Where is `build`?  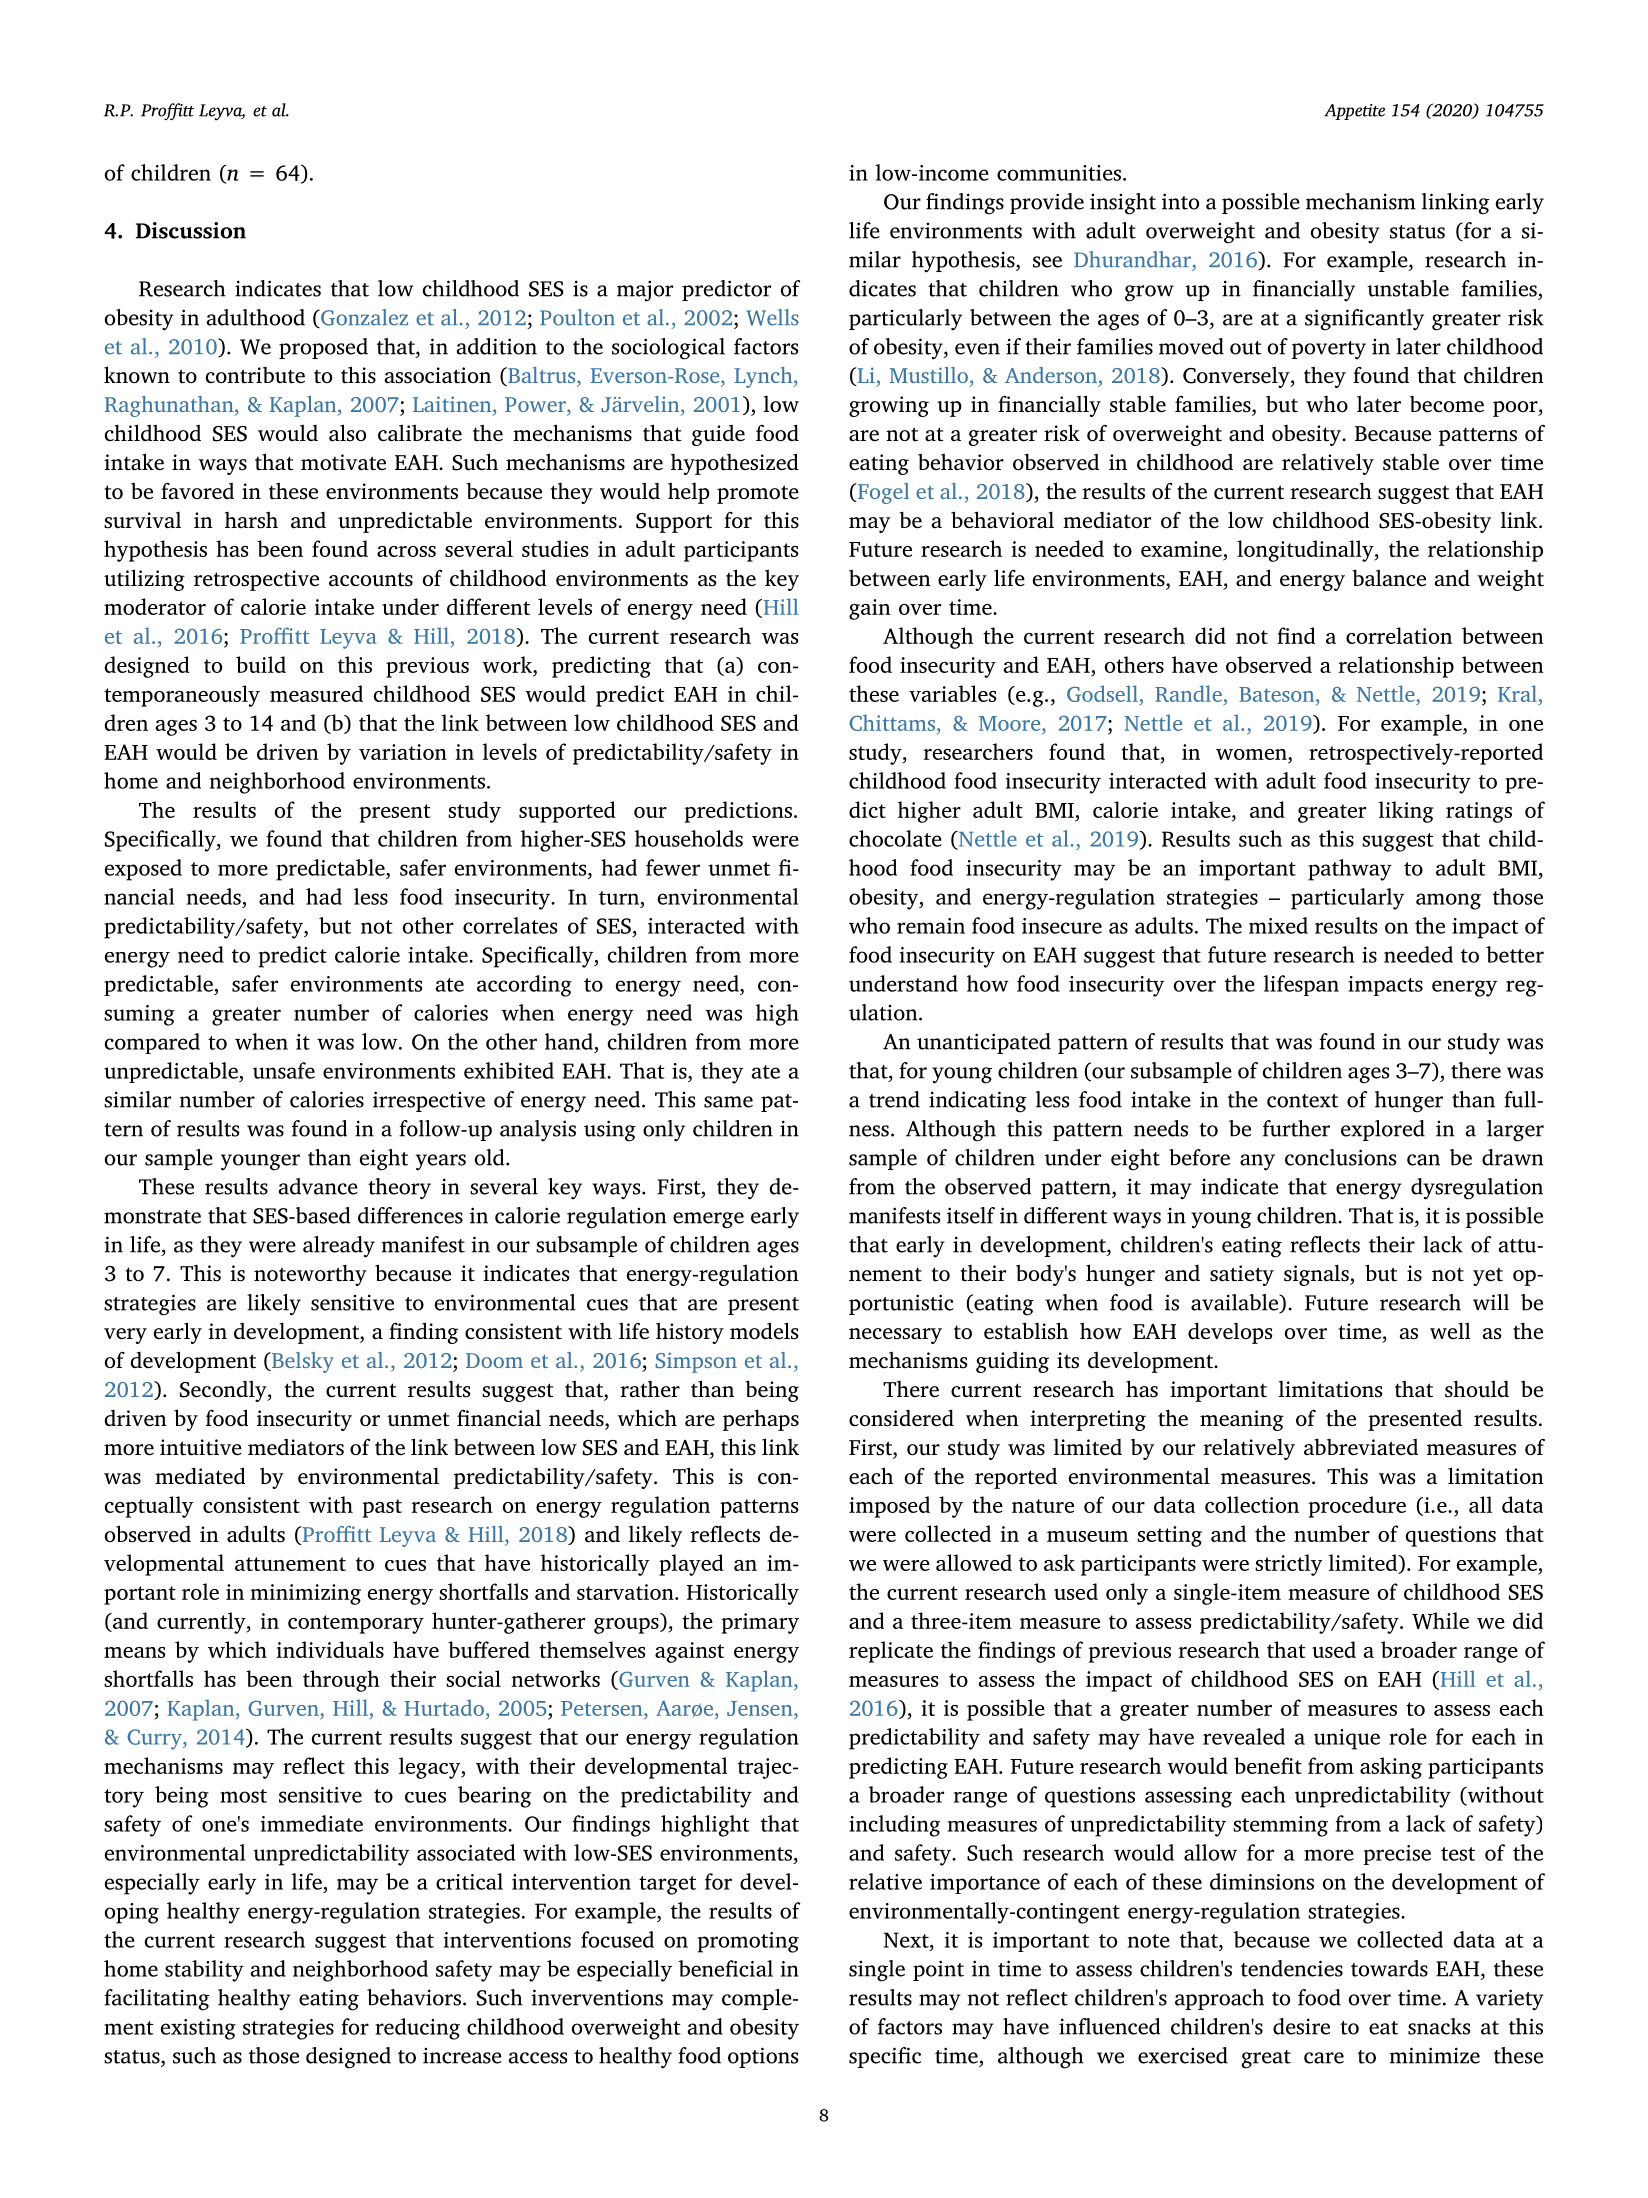 build is located at coordinates (261, 664).
